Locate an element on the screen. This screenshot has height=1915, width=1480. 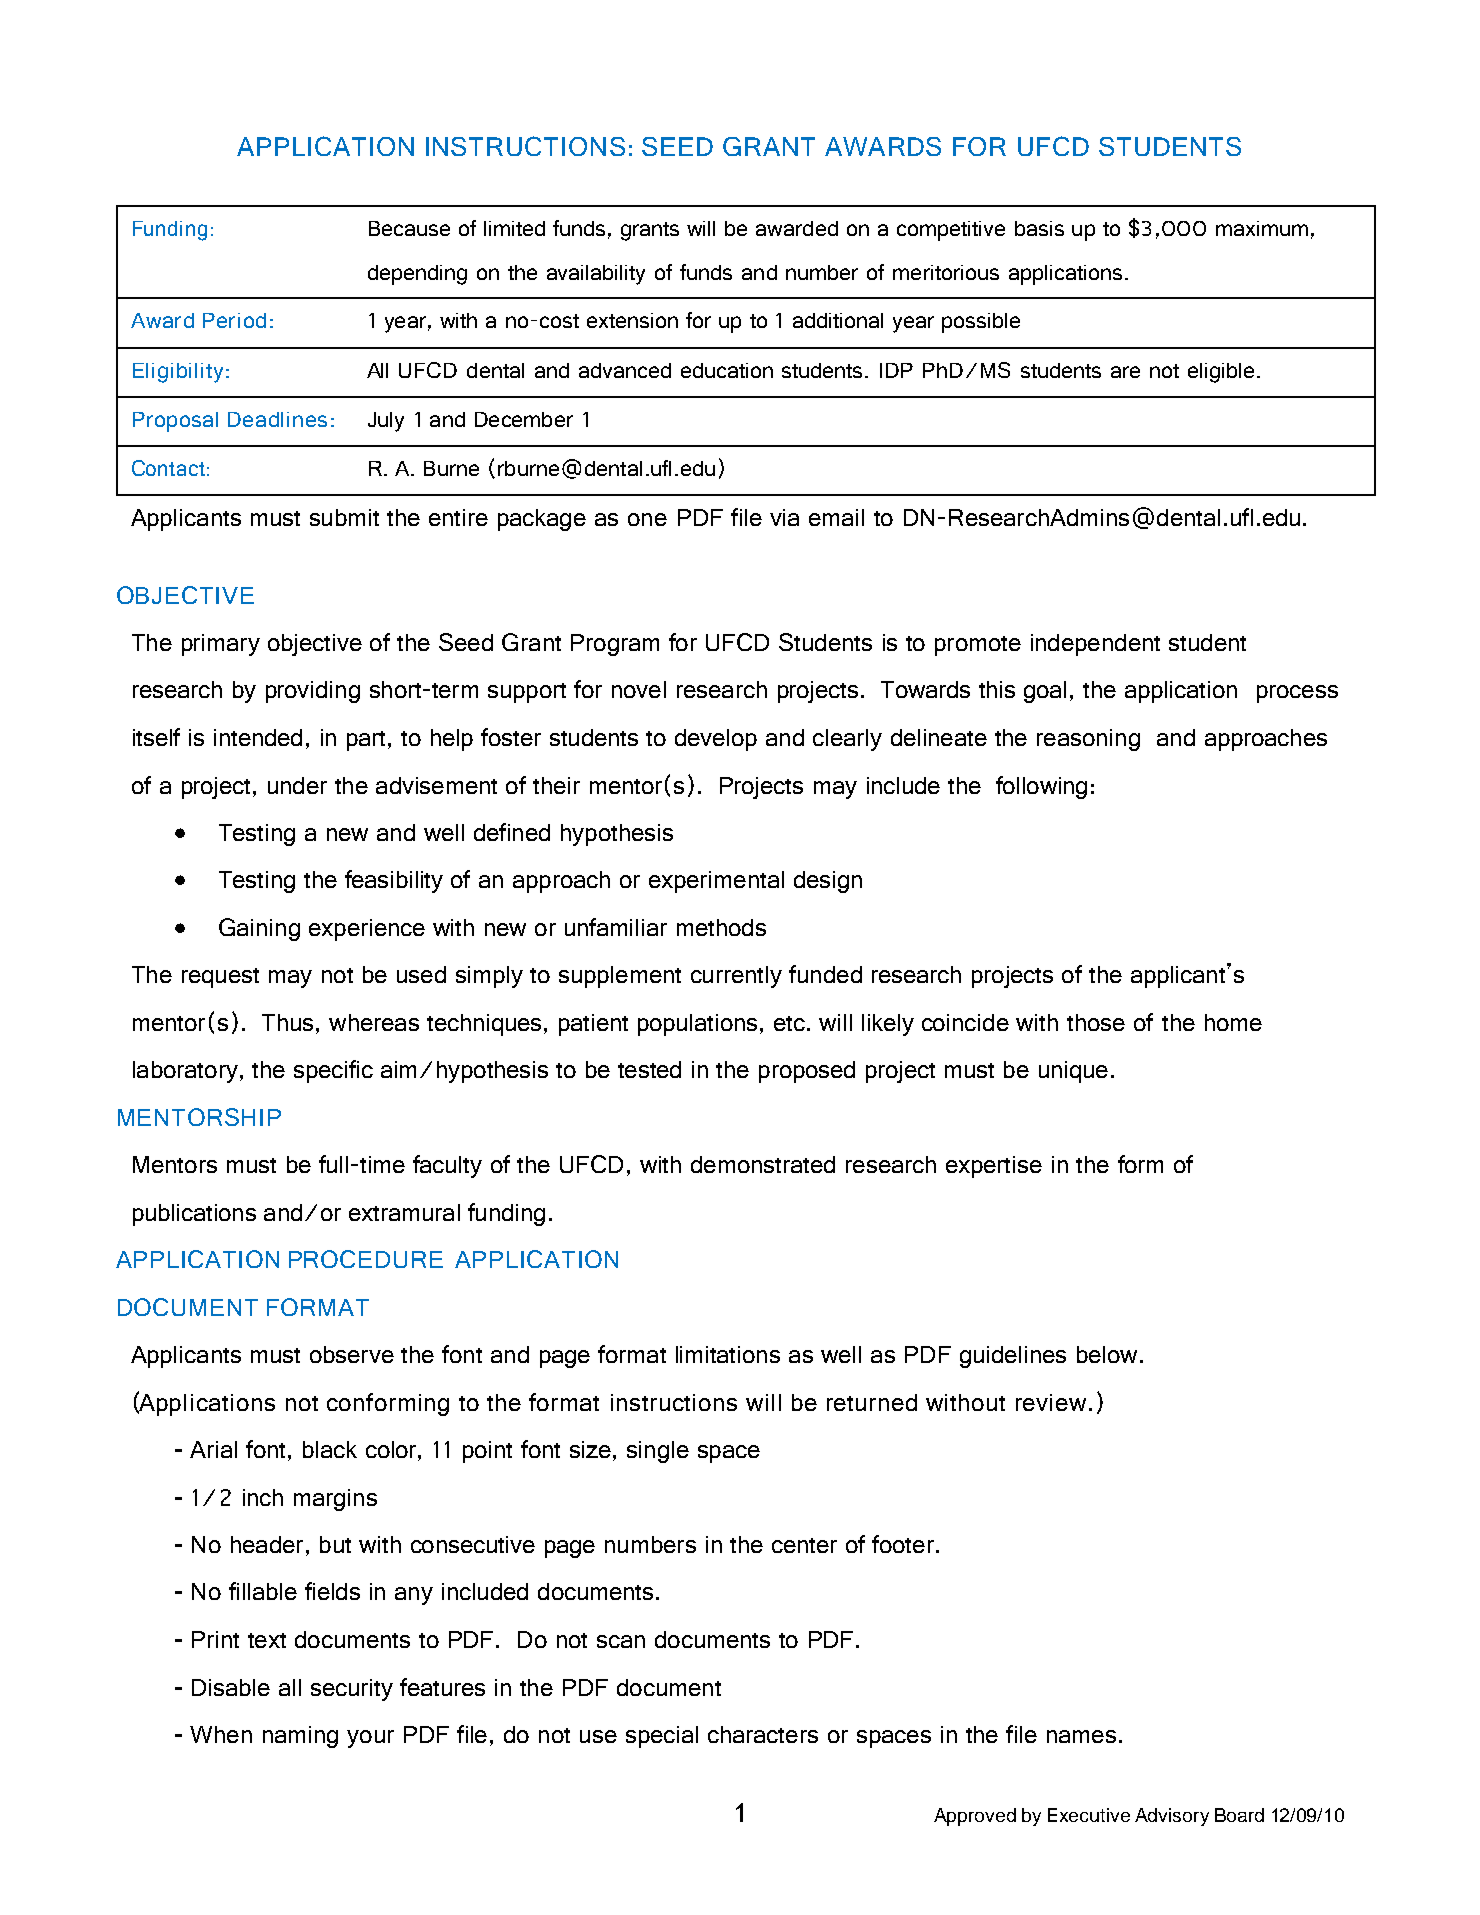
maximum is located at coordinates (1262, 228).
